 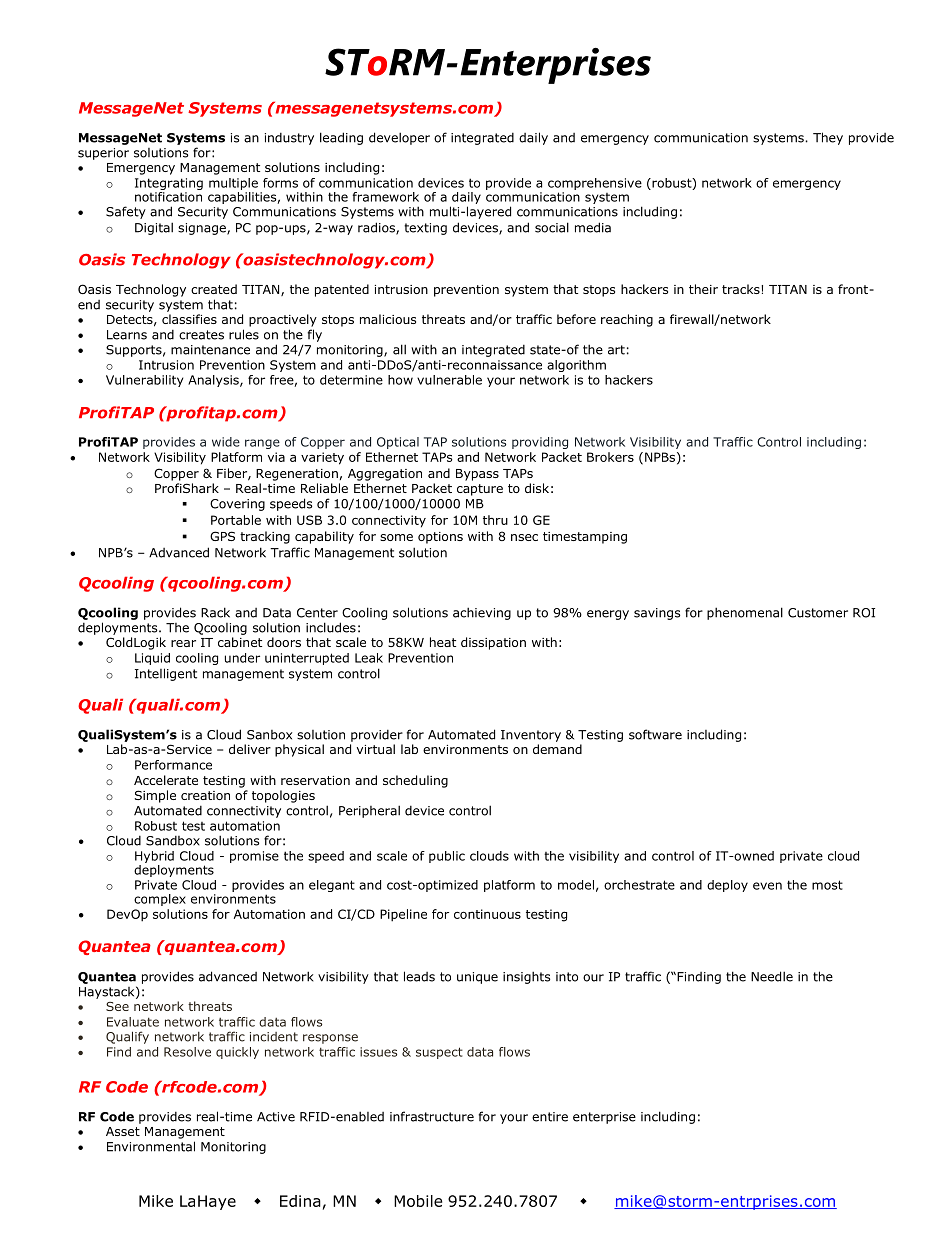 I want to click on Mobile, so click(x=418, y=1201).
